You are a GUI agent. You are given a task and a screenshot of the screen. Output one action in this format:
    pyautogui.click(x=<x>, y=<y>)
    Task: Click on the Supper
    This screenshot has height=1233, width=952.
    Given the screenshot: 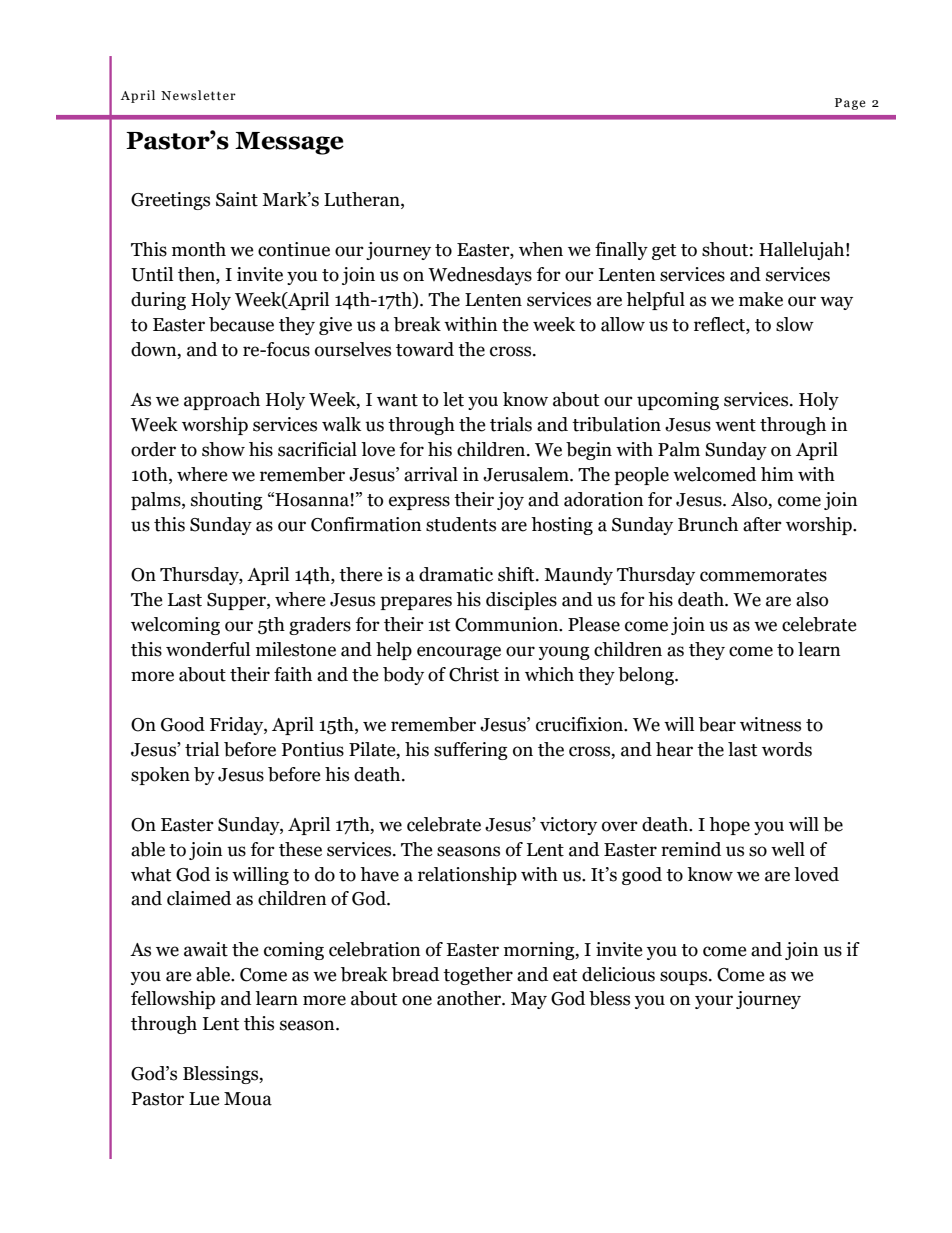 What is the action you would take?
    pyautogui.click(x=237, y=601)
